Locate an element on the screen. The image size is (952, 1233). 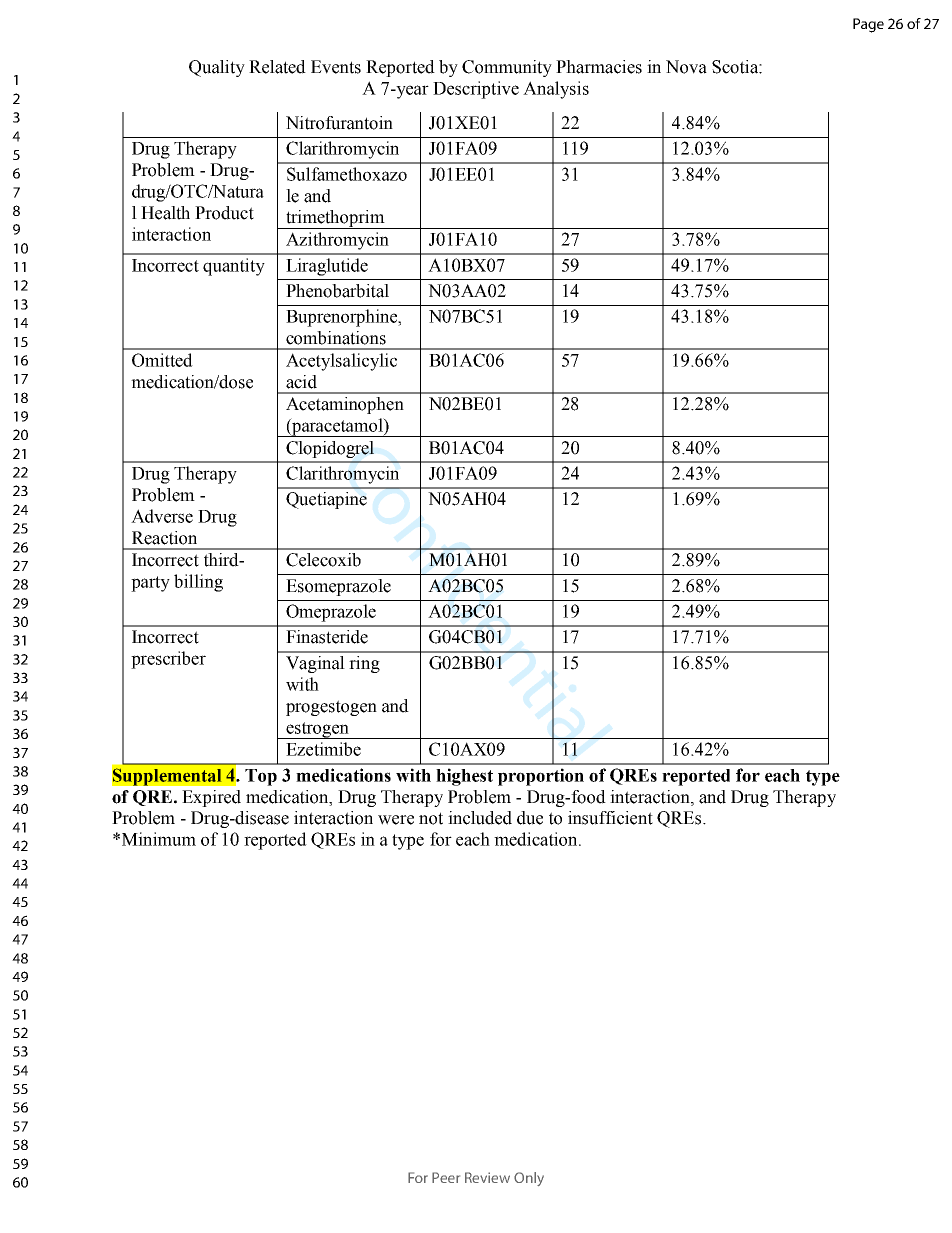
insufficient is located at coordinates (610, 818).
